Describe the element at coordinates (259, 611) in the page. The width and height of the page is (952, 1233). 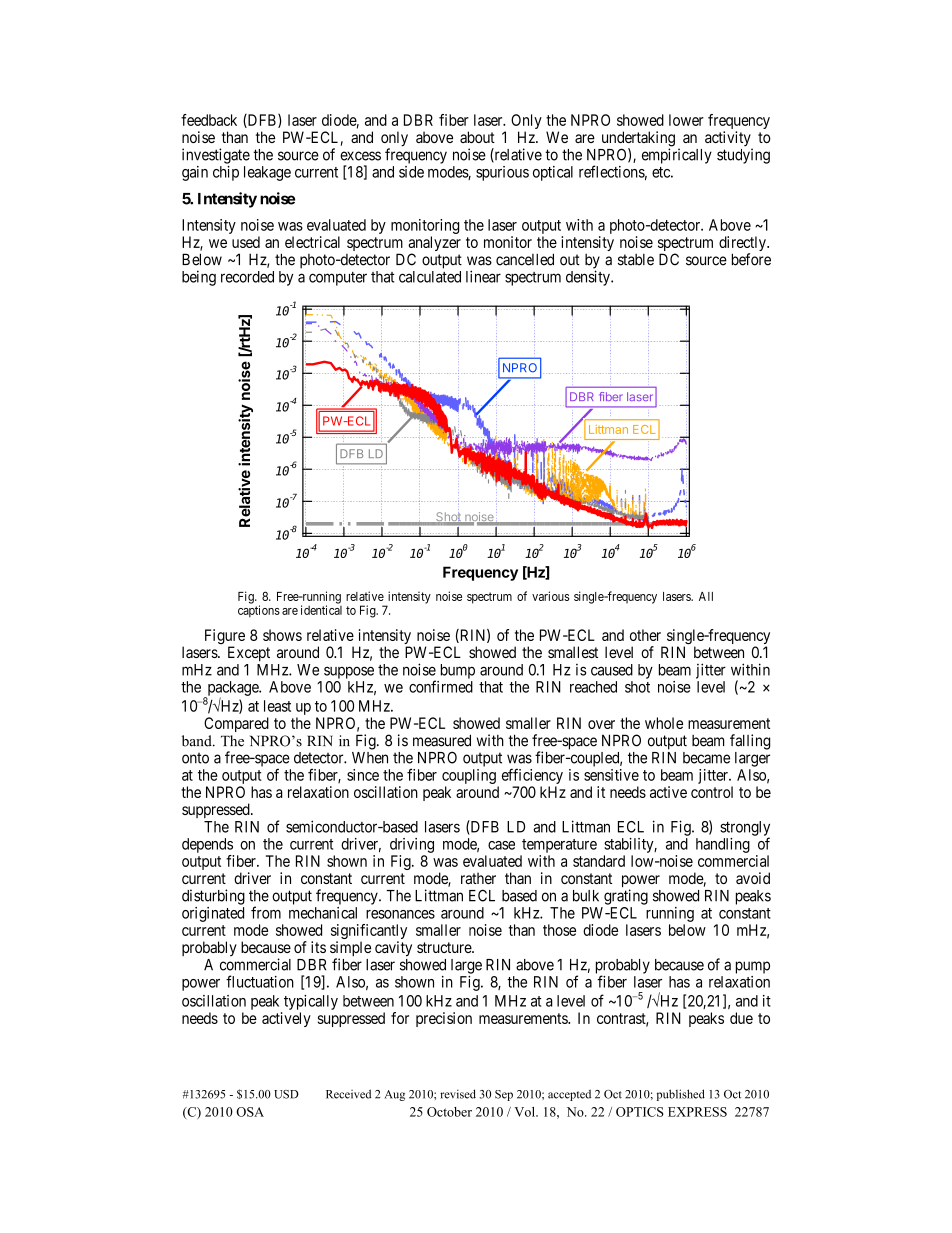
I see `captions` at that location.
